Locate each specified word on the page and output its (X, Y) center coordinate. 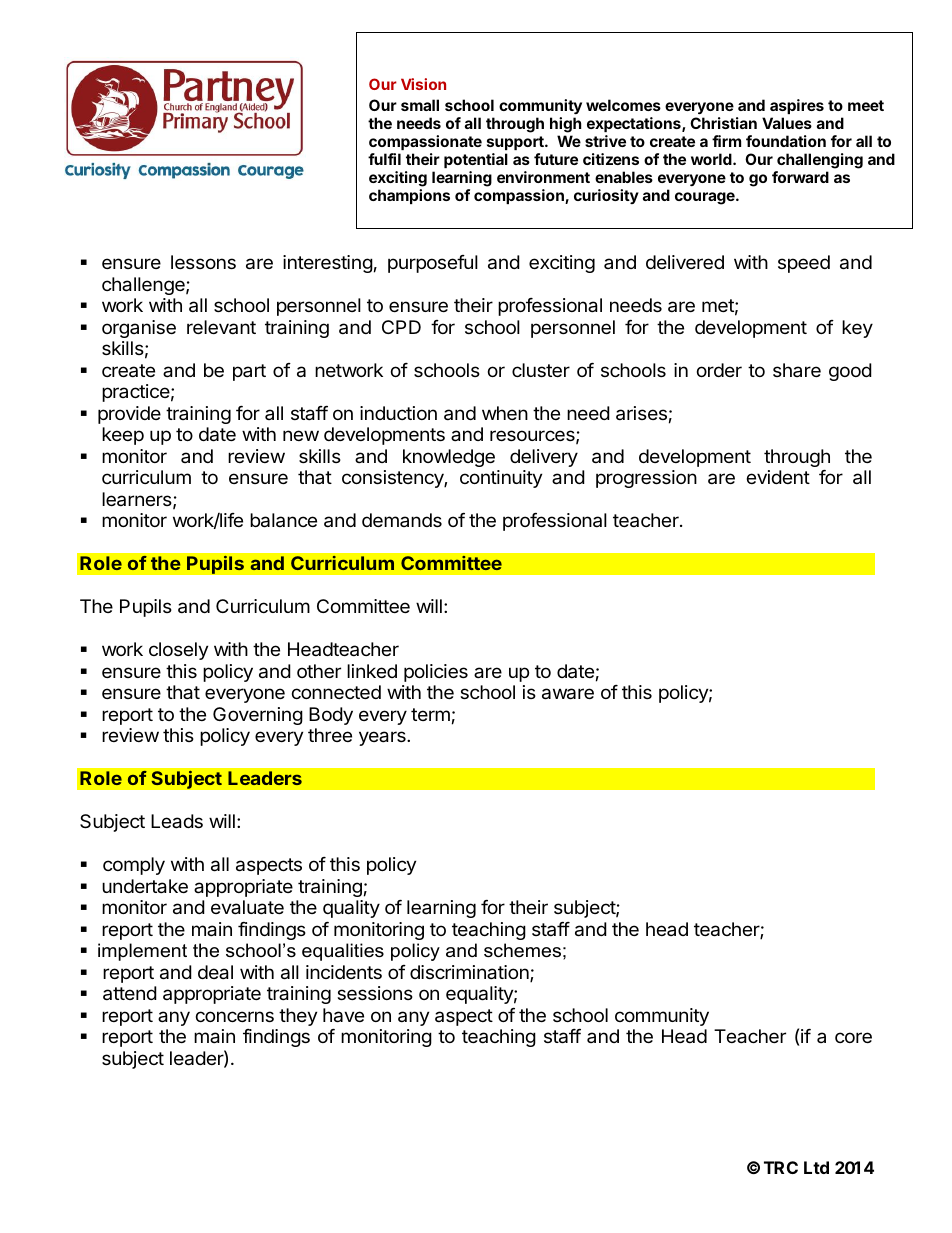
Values (787, 123)
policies (436, 673)
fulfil (384, 159)
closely (178, 651)
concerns (235, 1016)
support (516, 143)
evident (778, 477)
